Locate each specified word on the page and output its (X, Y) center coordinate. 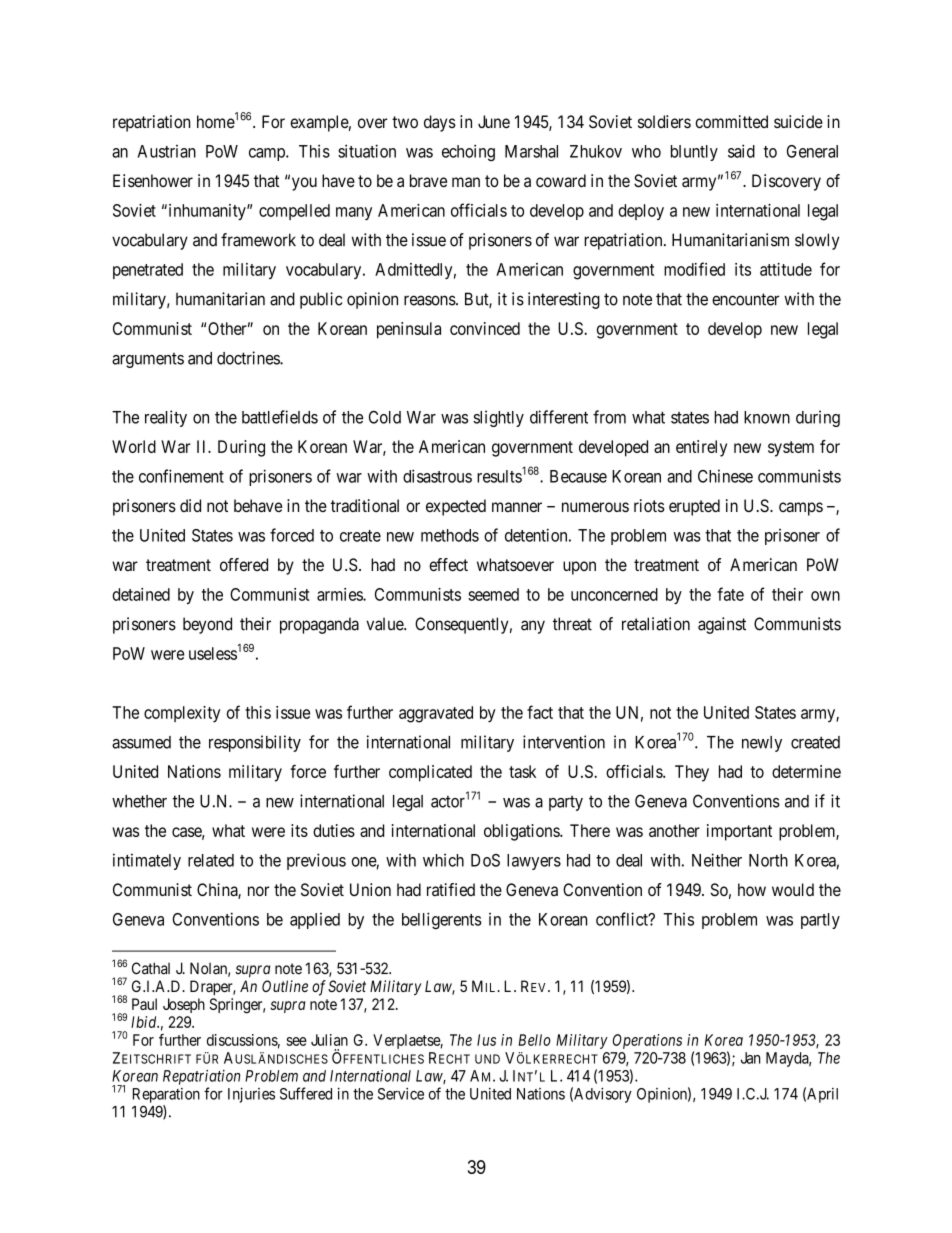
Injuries (251, 1095)
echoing (468, 152)
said (741, 151)
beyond (207, 625)
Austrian (166, 151)
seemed (493, 594)
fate (730, 594)
